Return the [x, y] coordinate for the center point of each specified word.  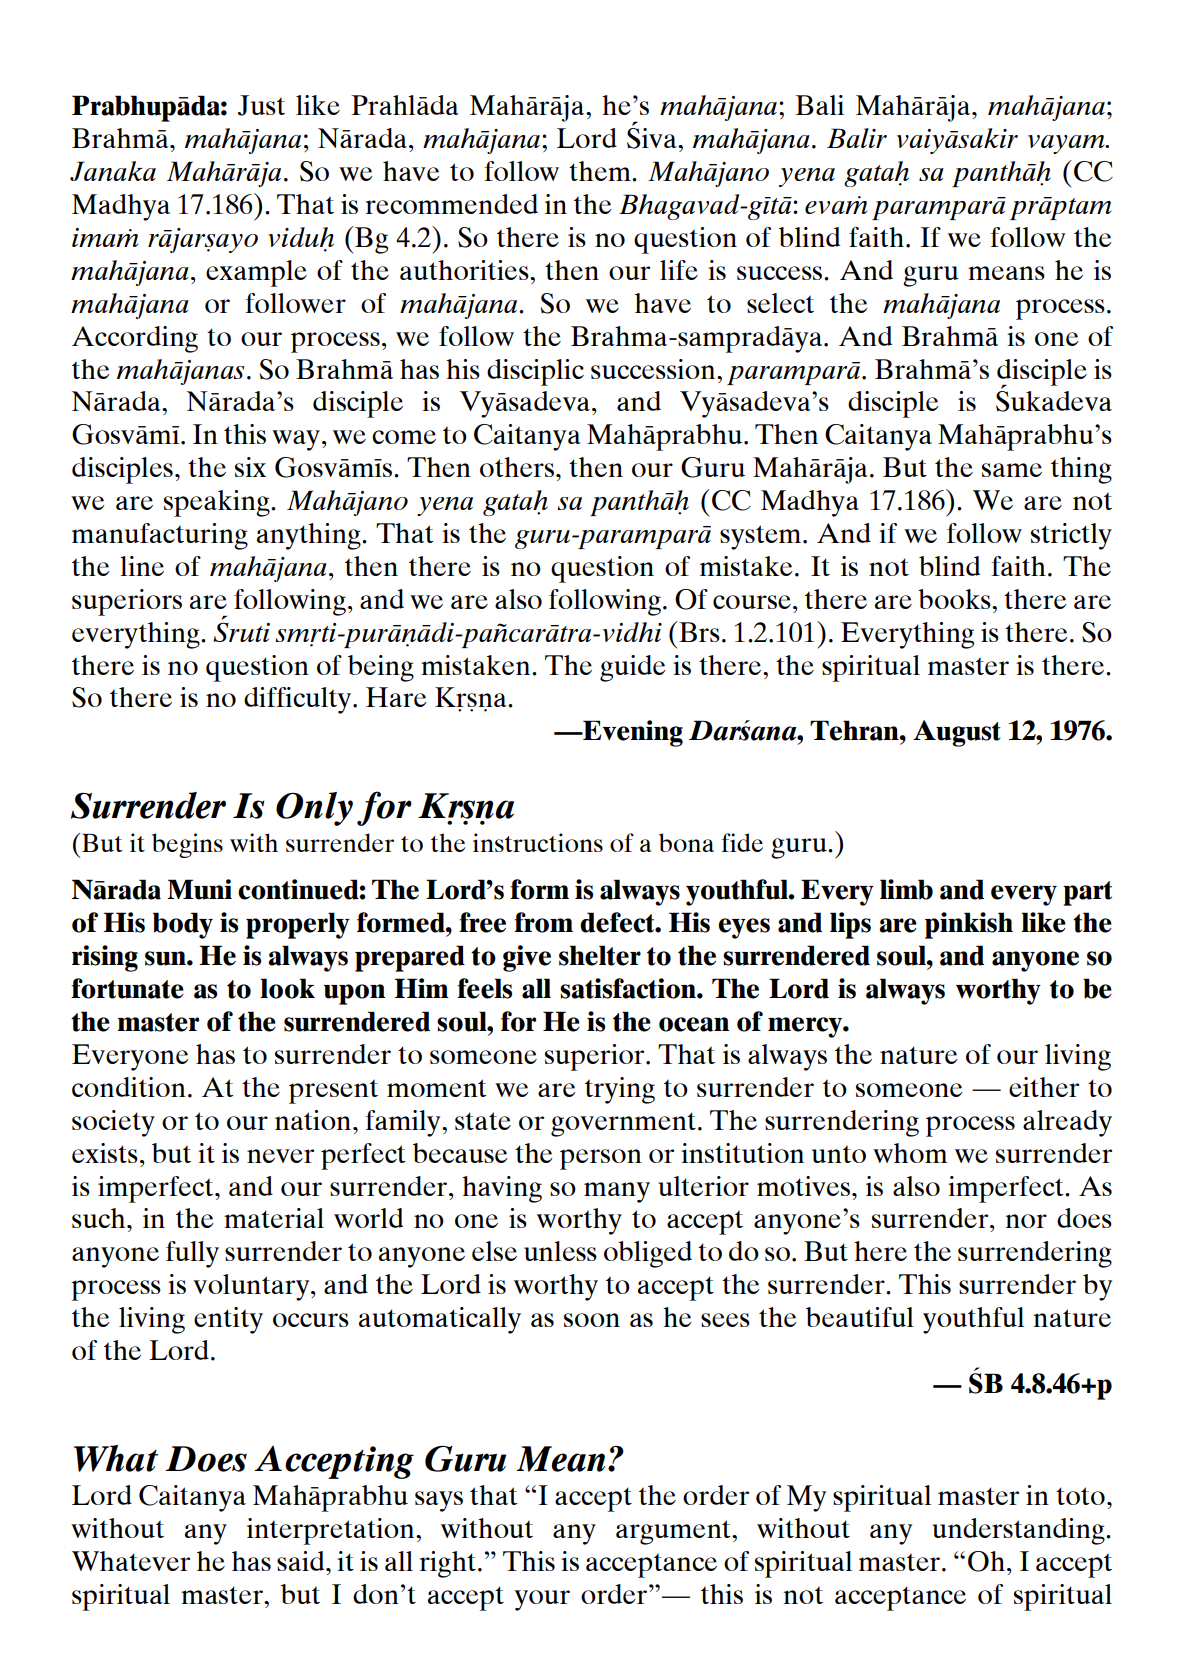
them [601, 171]
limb [906, 889]
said [302, 1561]
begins [187, 845]
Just [261, 105]
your [542, 1600]
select [780, 303]
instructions [538, 842]
